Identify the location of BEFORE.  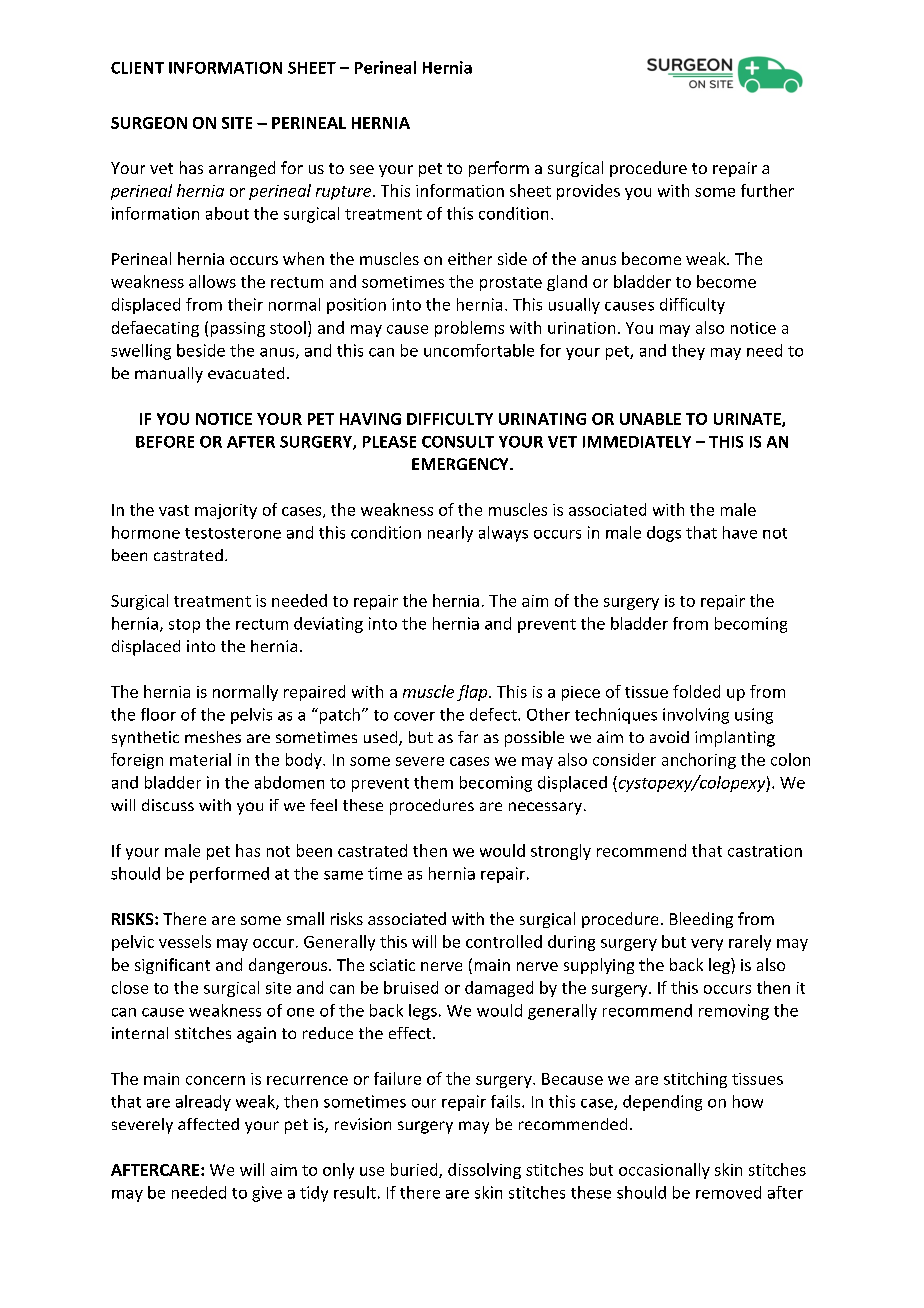
(165, 442).
